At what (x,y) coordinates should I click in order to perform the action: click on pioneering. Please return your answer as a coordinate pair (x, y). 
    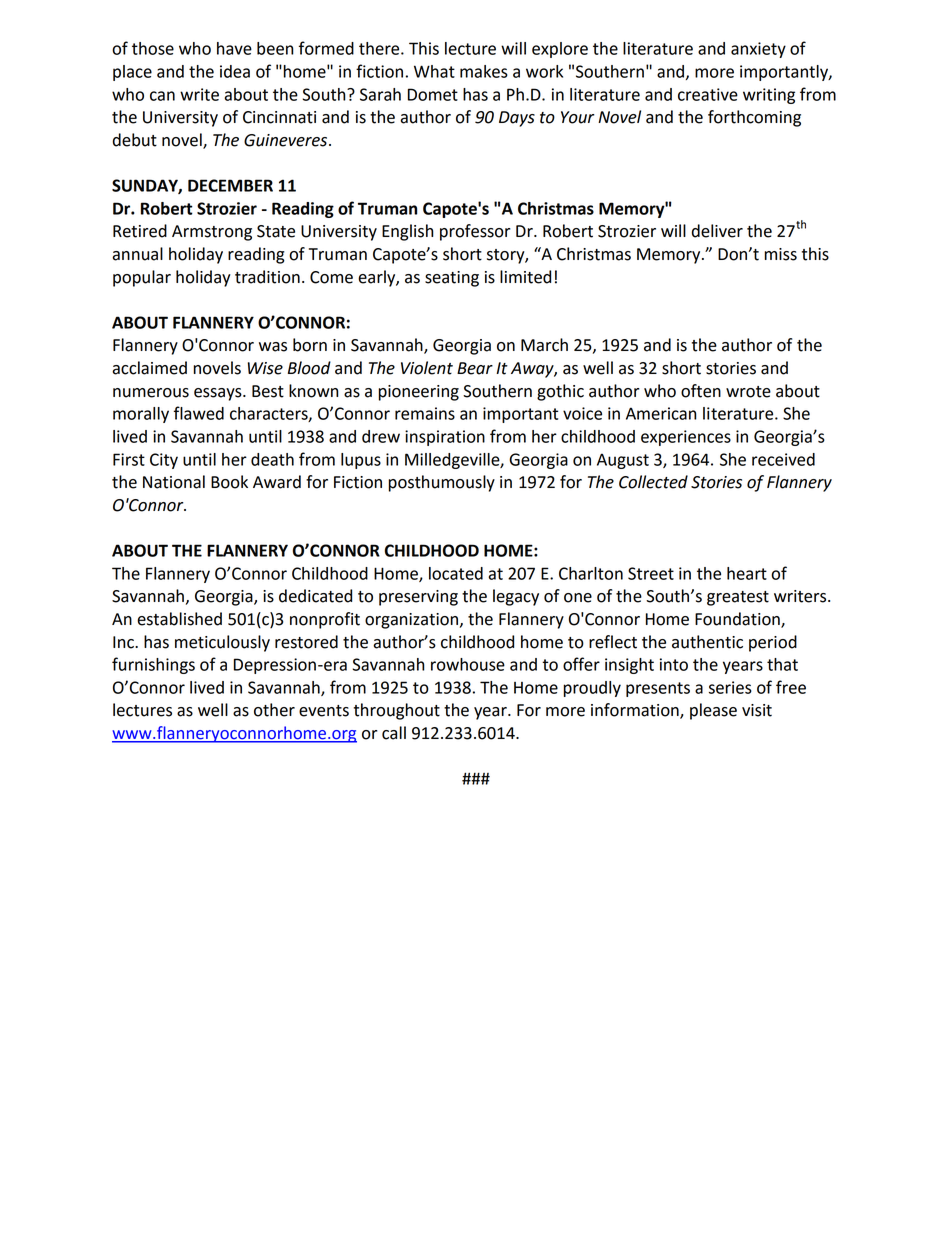
    Looking at the image, I should click on (418, 393).
